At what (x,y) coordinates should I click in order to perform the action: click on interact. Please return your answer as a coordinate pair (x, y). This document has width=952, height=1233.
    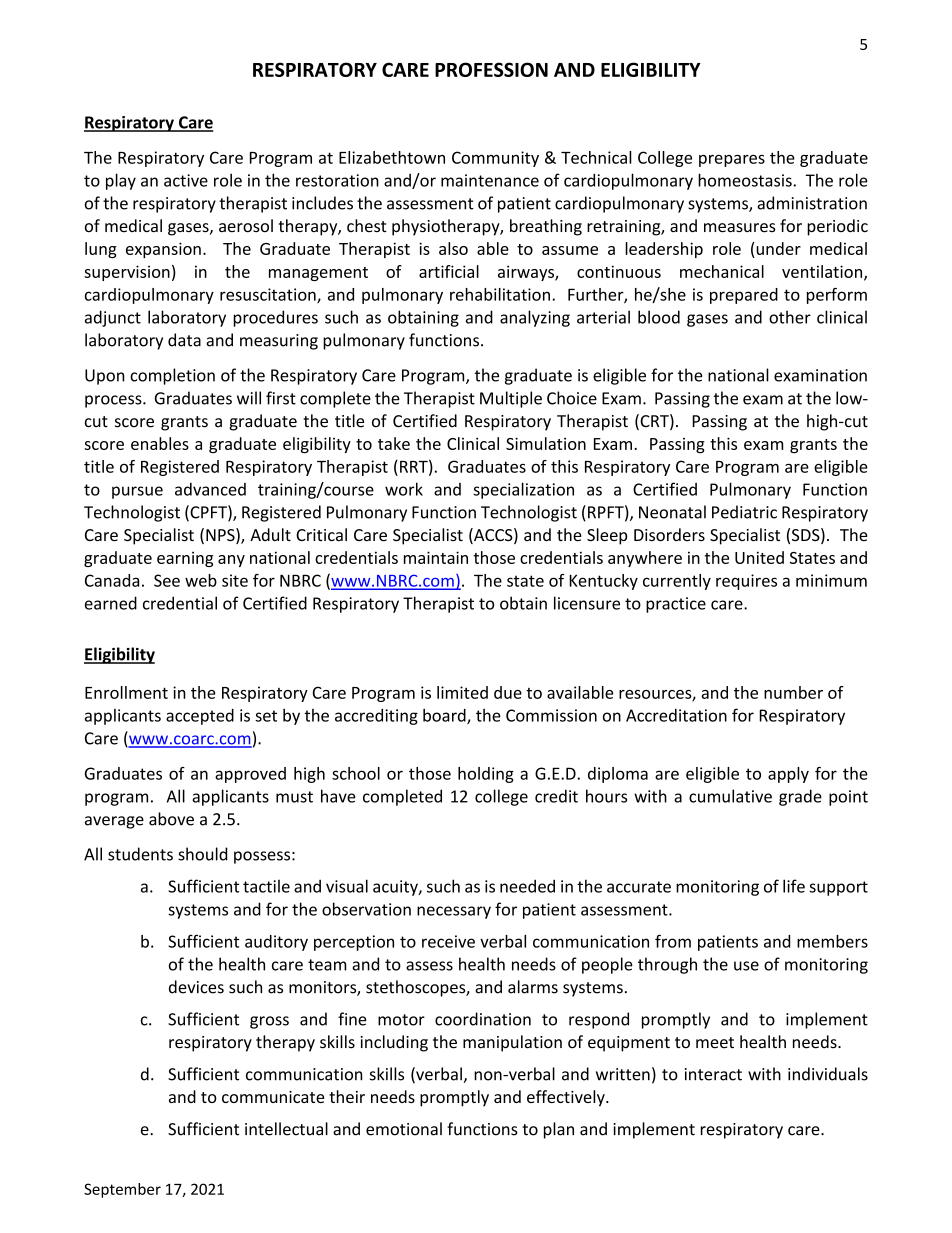
    Looking at the image, I should click on (713, 1074).
